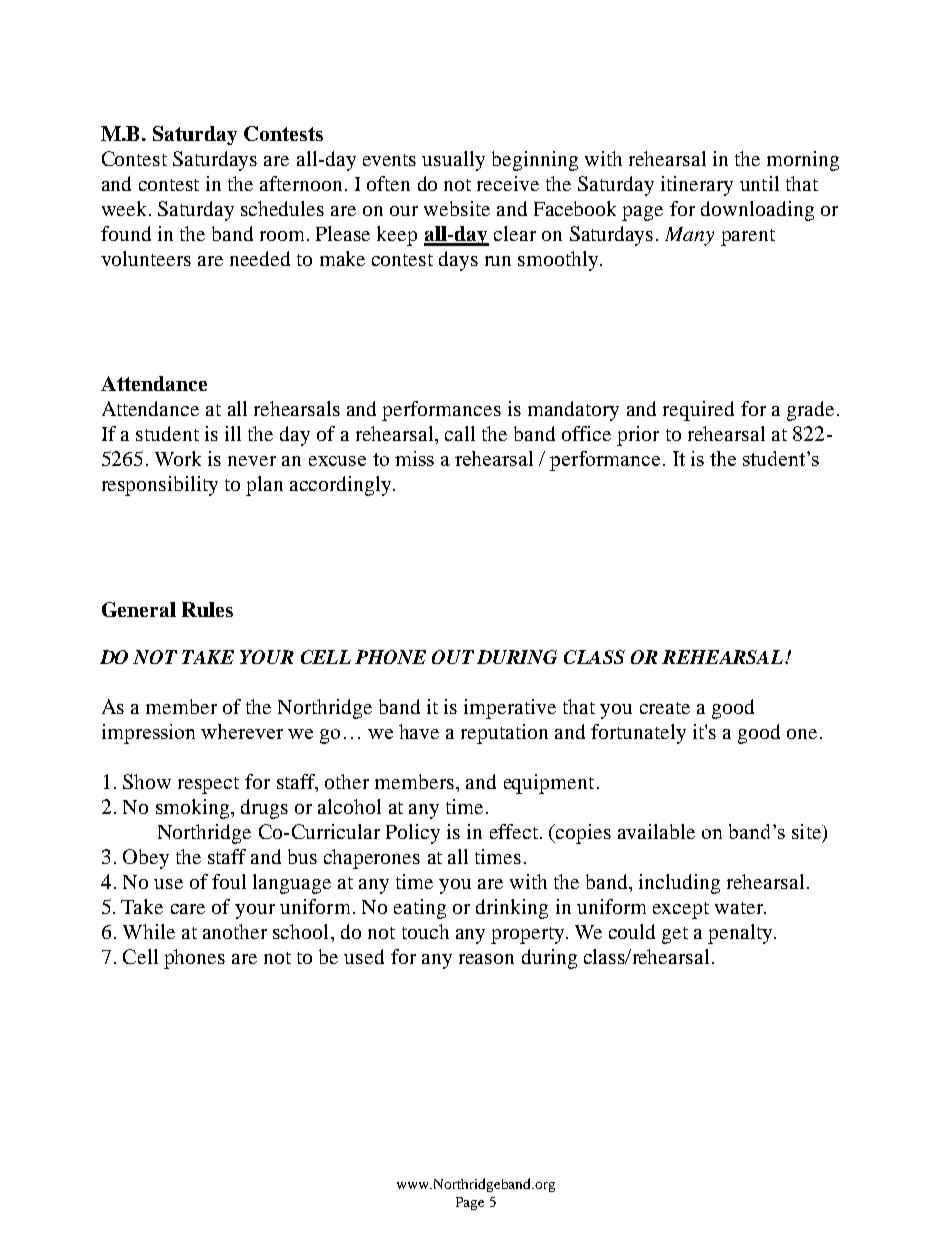  I want to click on call, so click(460, 433).
